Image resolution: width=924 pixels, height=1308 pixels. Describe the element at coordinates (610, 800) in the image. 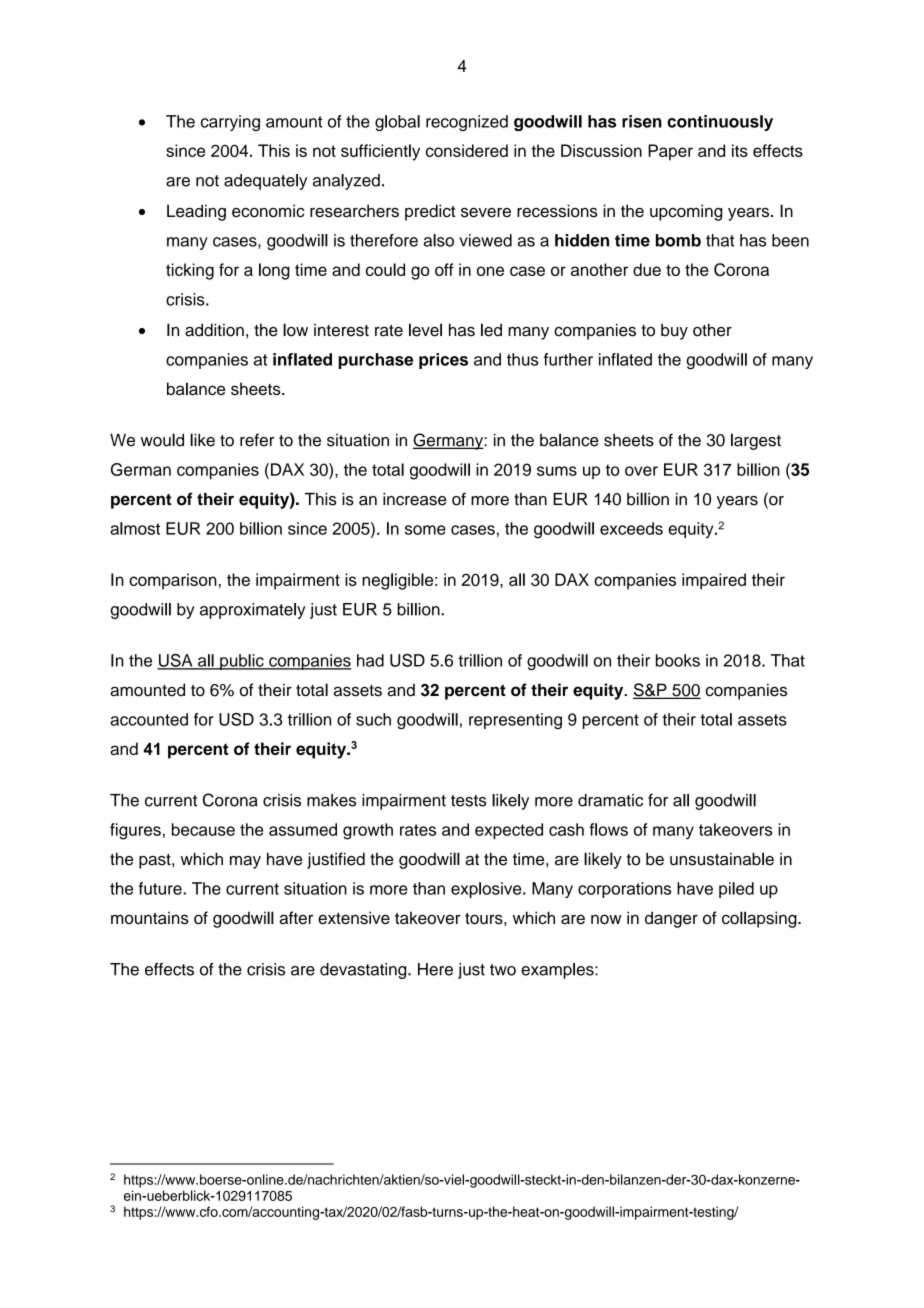

I see `dramatic` at that location.
